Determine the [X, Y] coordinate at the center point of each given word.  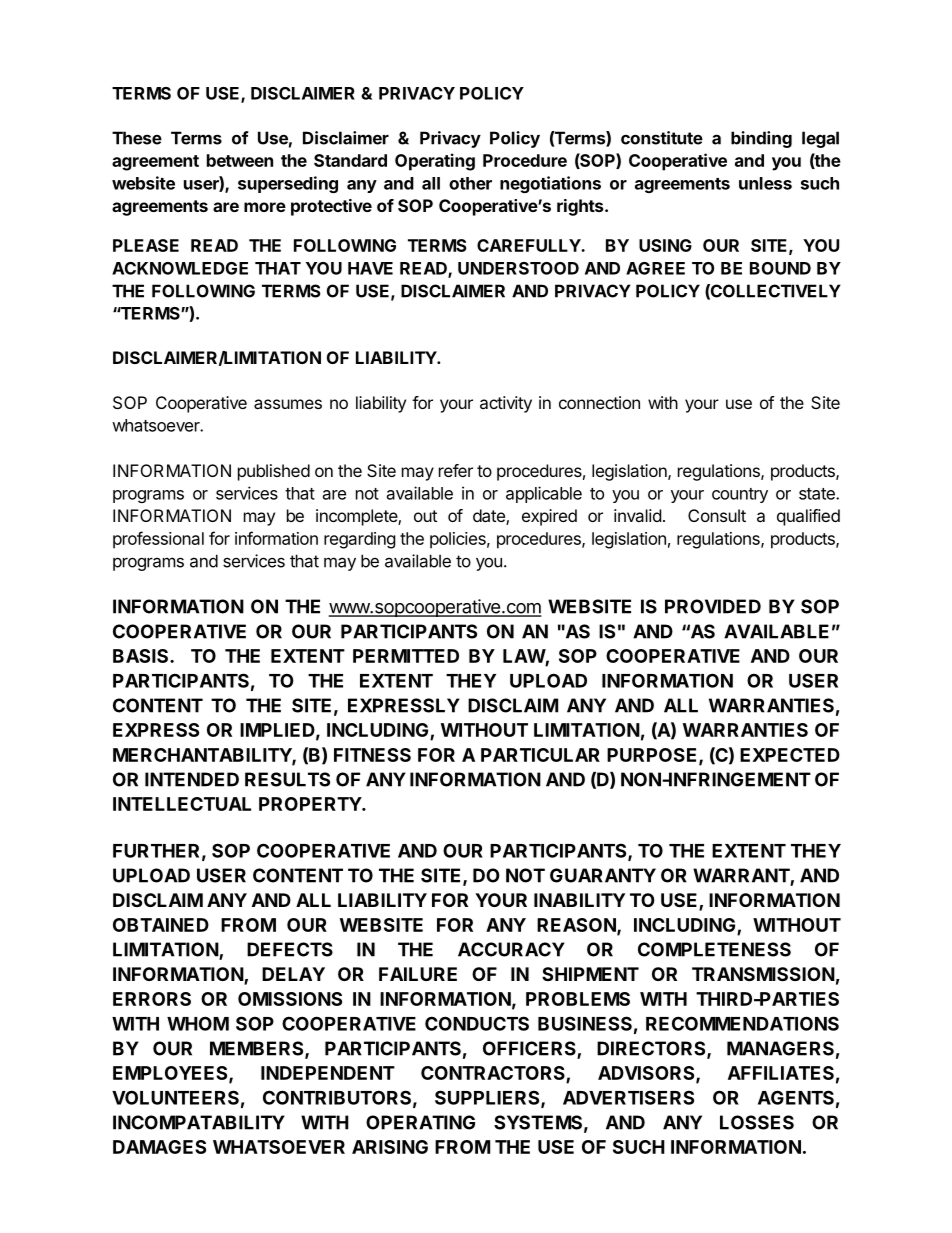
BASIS [142, 656]
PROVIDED [713, 606]
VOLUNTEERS [175, 1097]
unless [765, 183]
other [470, 183]
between [240, 160]
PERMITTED [406, 656]
